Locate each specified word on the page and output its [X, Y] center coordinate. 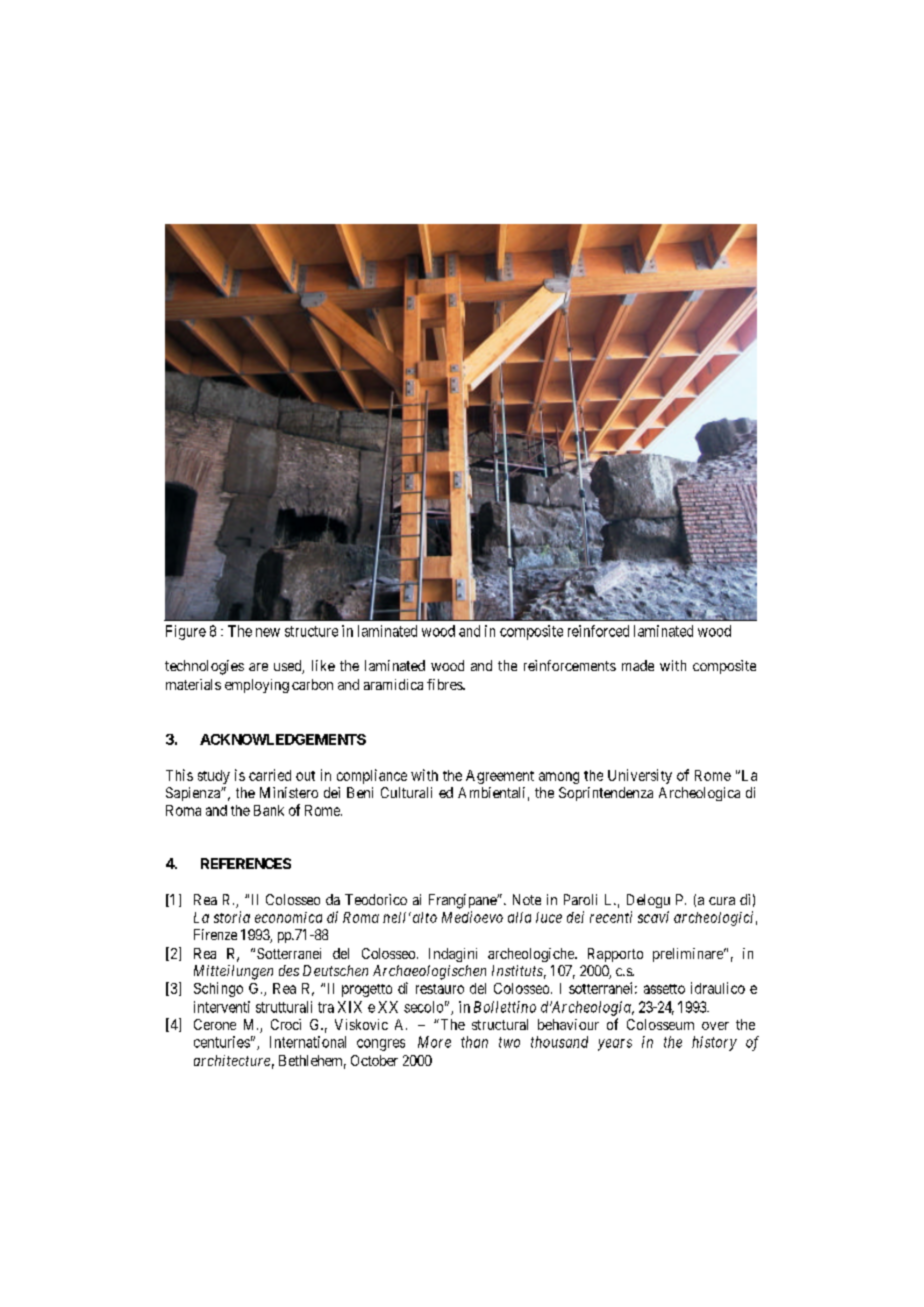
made [638, 665]
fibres [445, 684]
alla [519, 917]
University [640, 776]
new [268, 632]
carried [270, 775]
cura [722, 901]
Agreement [500, 777]
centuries [222, 1042]
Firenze [215, 934]
